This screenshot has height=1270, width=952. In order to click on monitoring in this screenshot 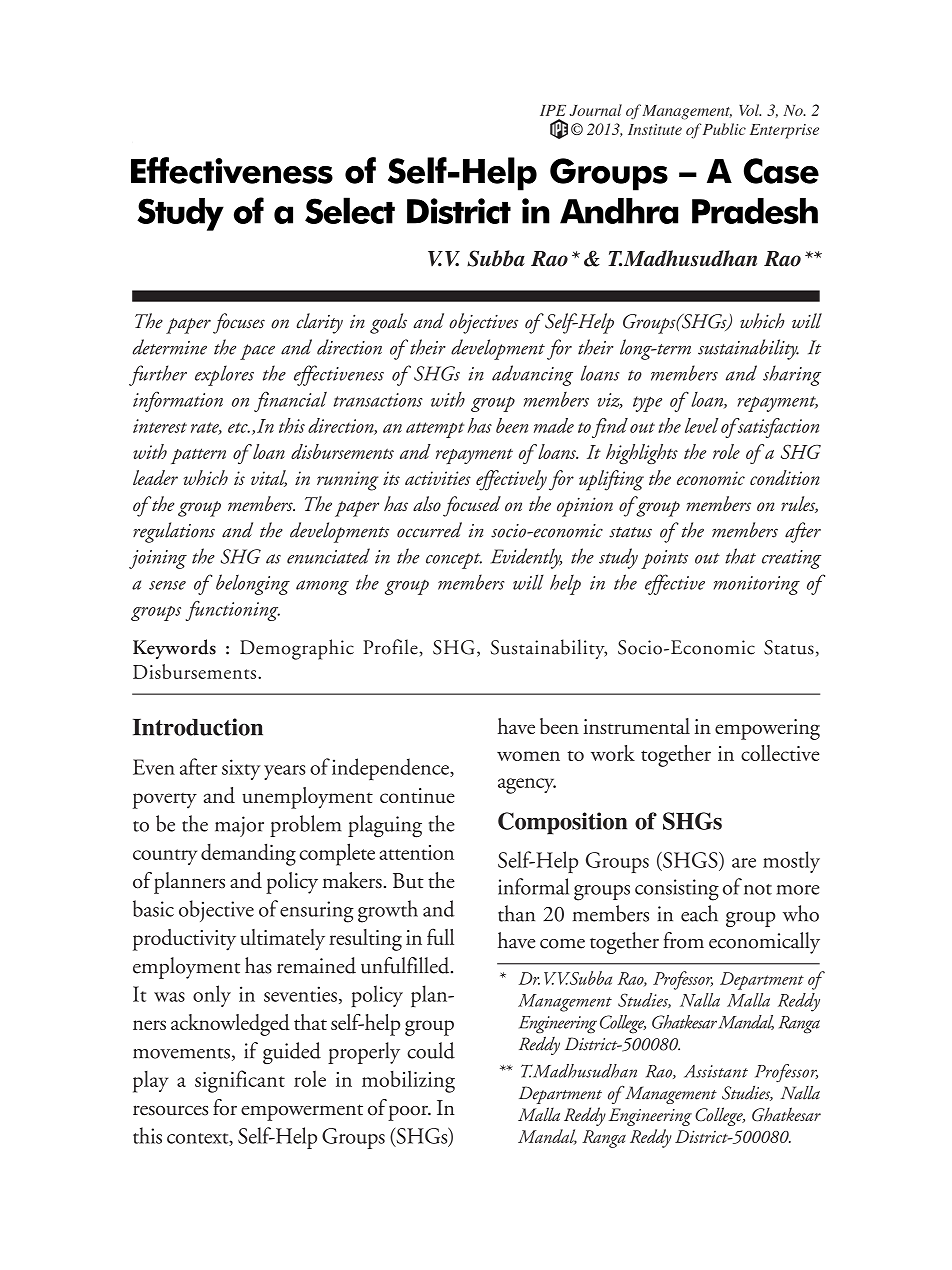, I will do `click(757, 585)`.
